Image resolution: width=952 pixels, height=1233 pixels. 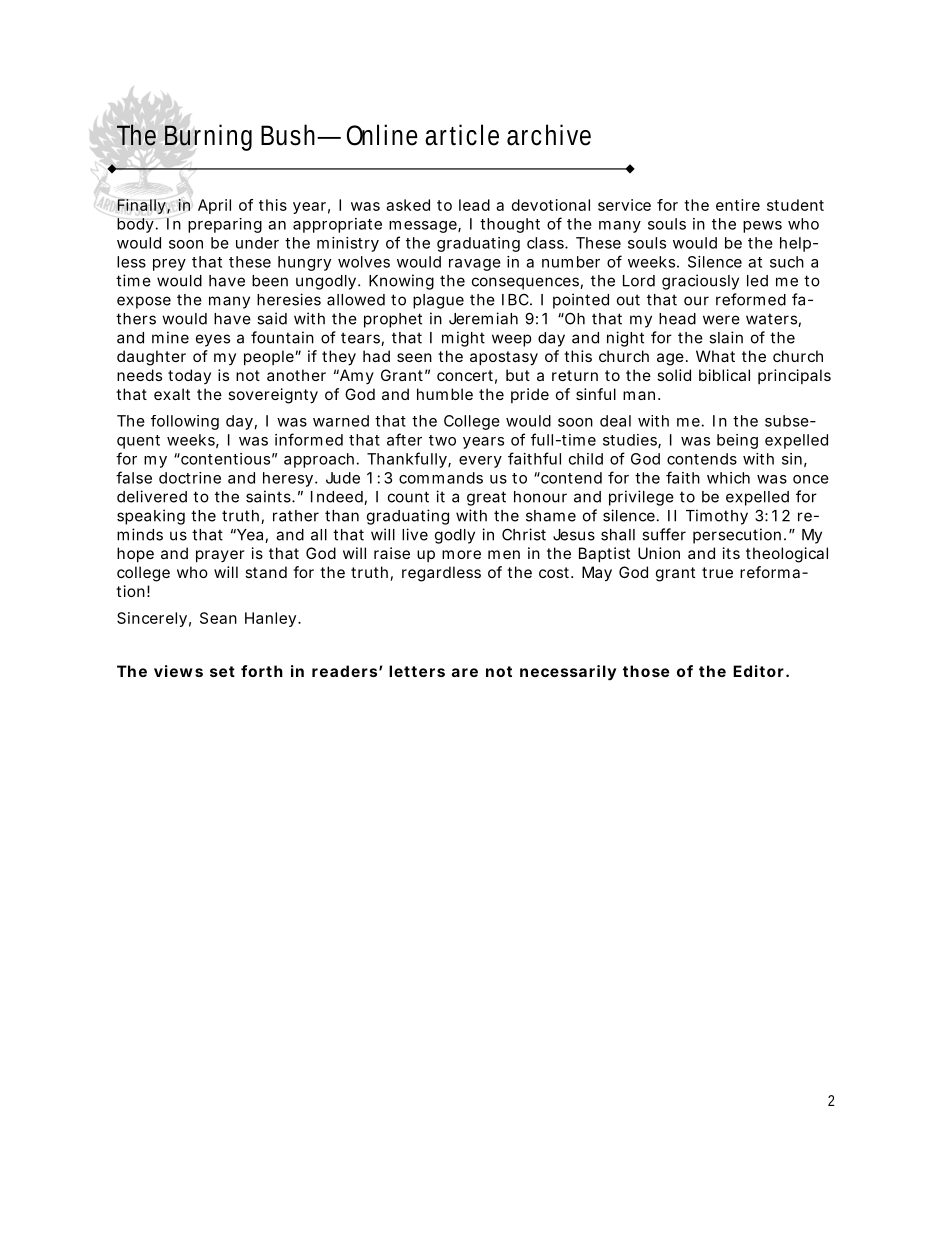 I want to click on humble, so click(x=445, y=394).
